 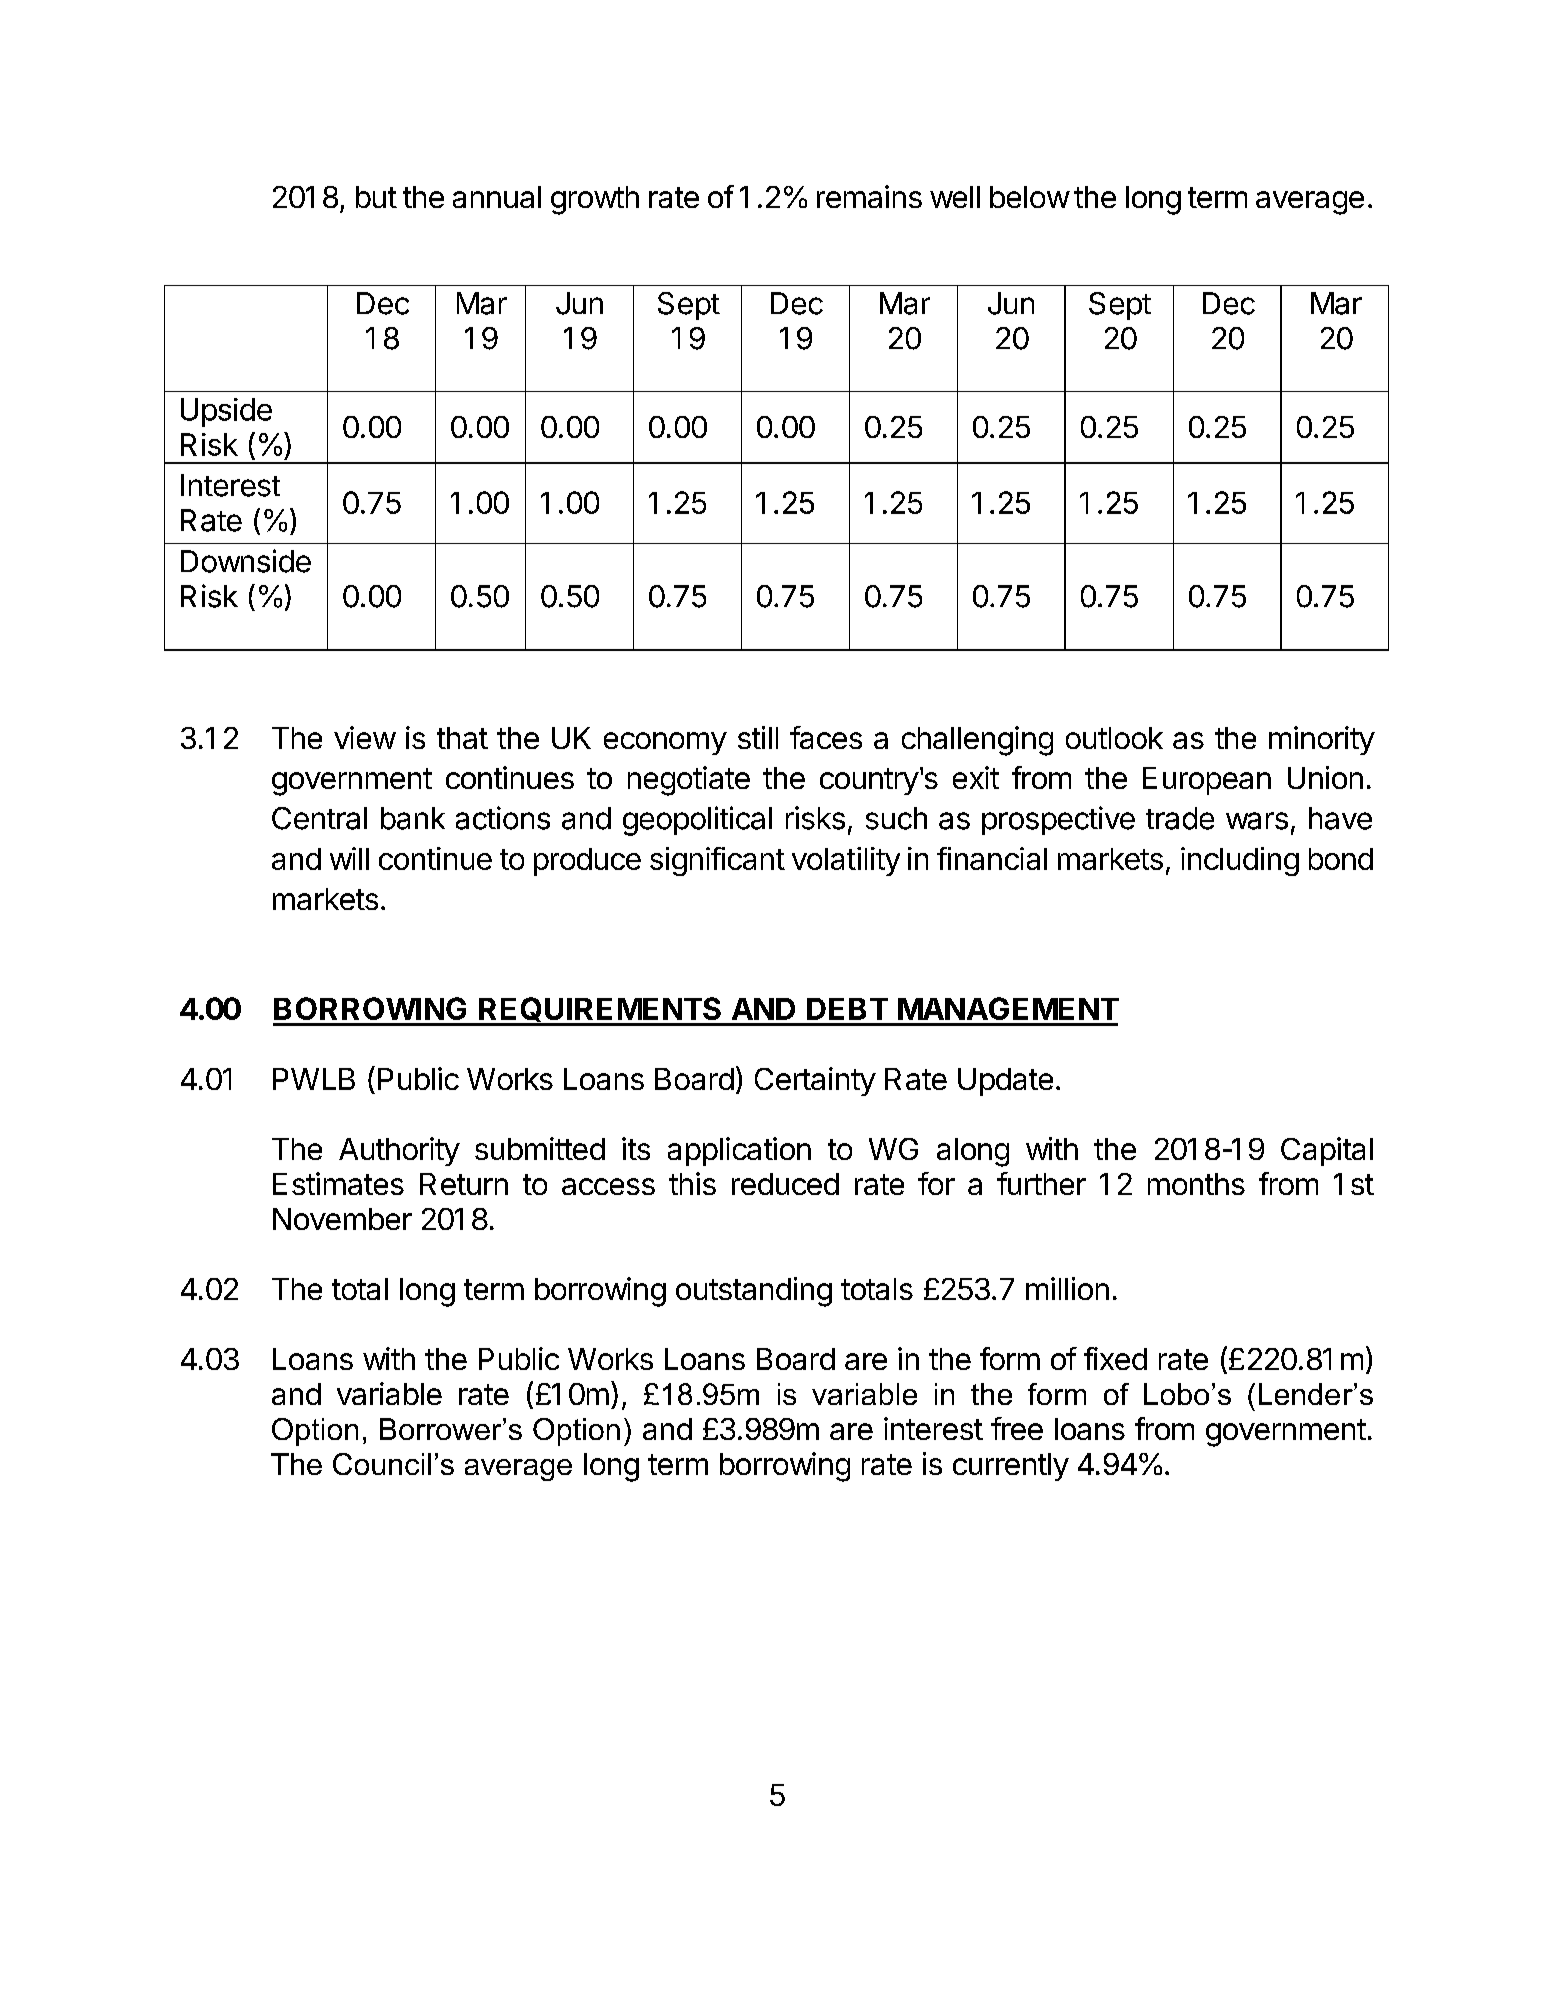 I want to click on will, so click(x=349, y=858).
